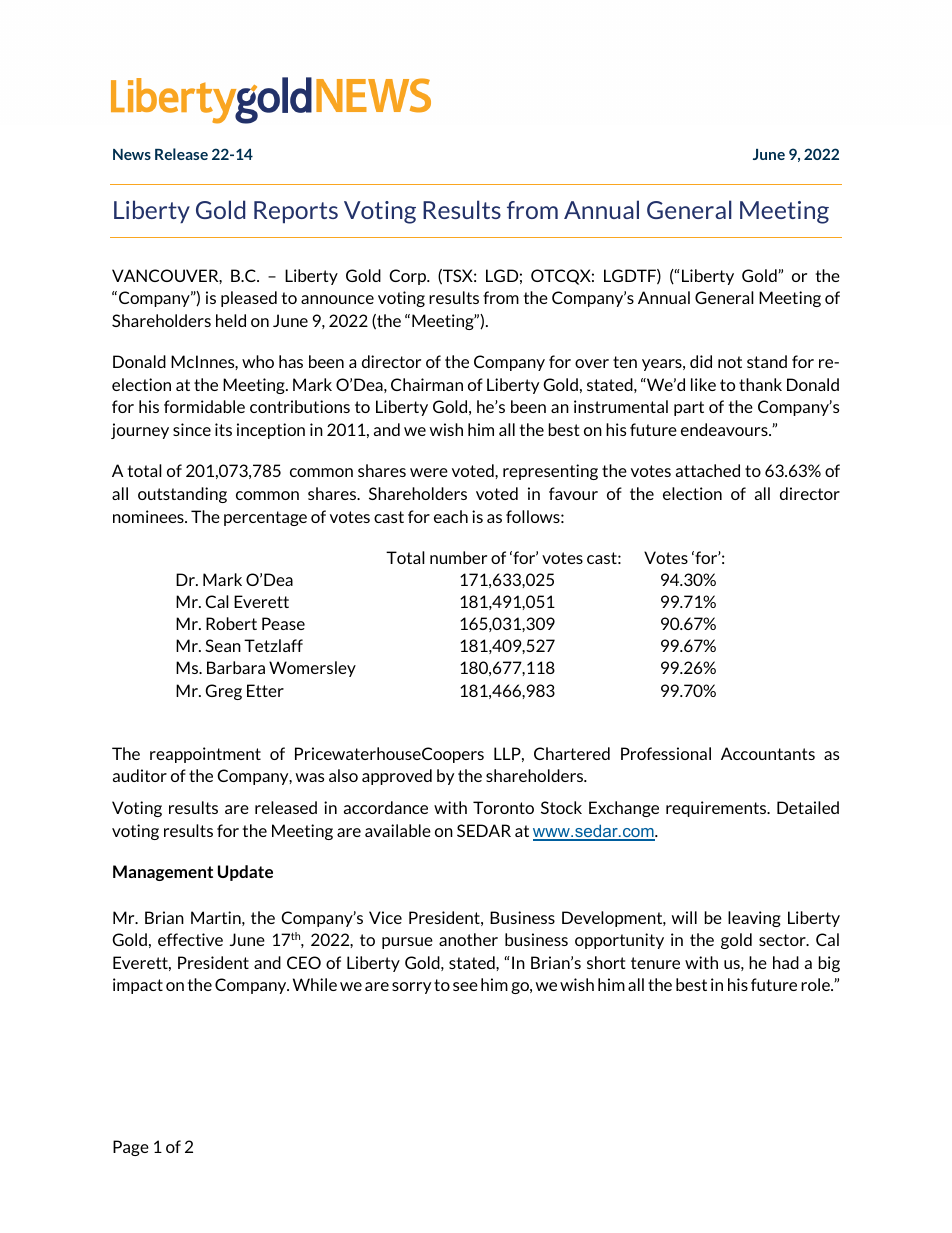  What do you see at coordinates (131, 1148) in the document?
I see `Page` at bounding box center [131, 1148].
